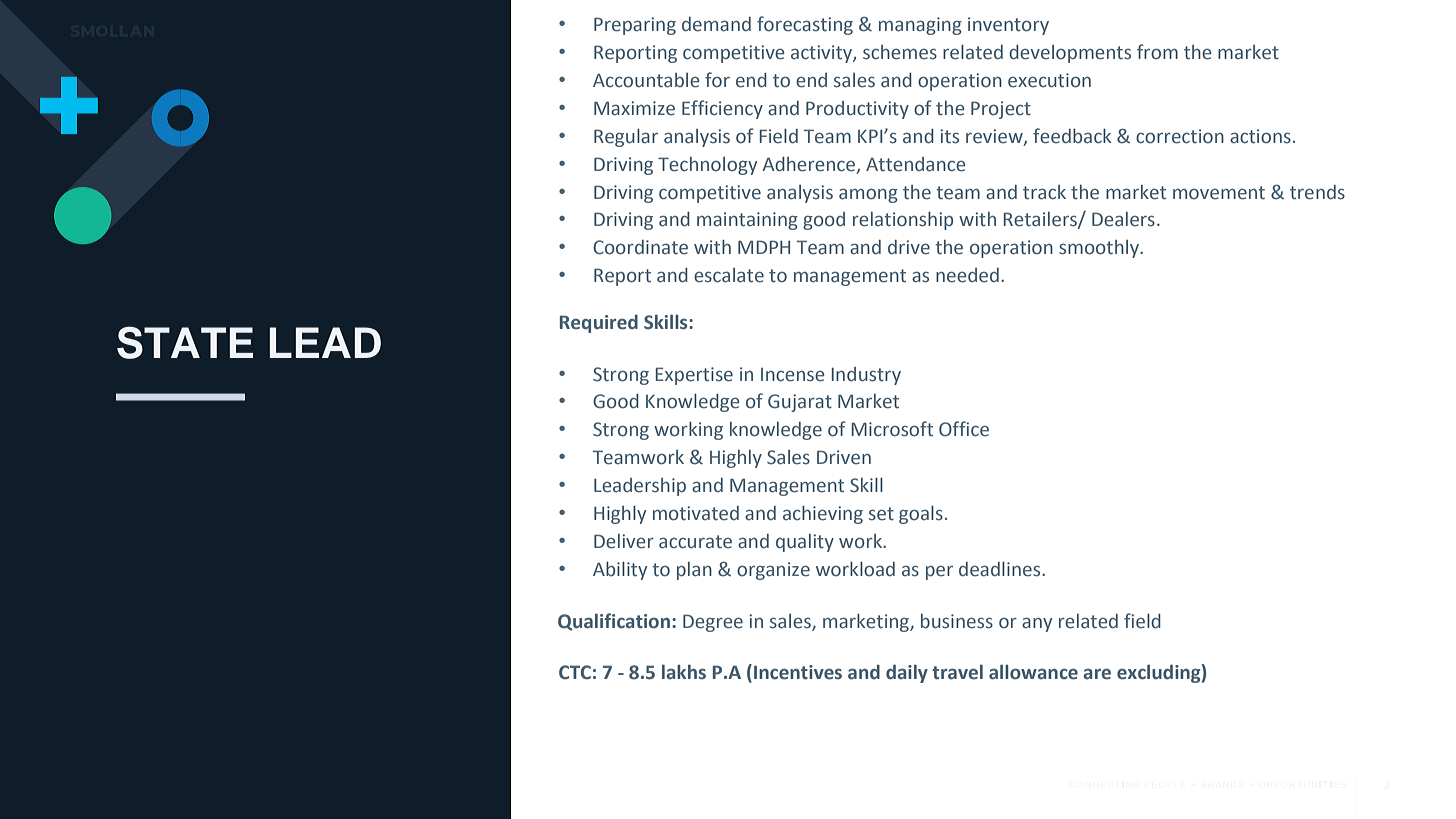  I want to click on from, so click(1157, 52).
